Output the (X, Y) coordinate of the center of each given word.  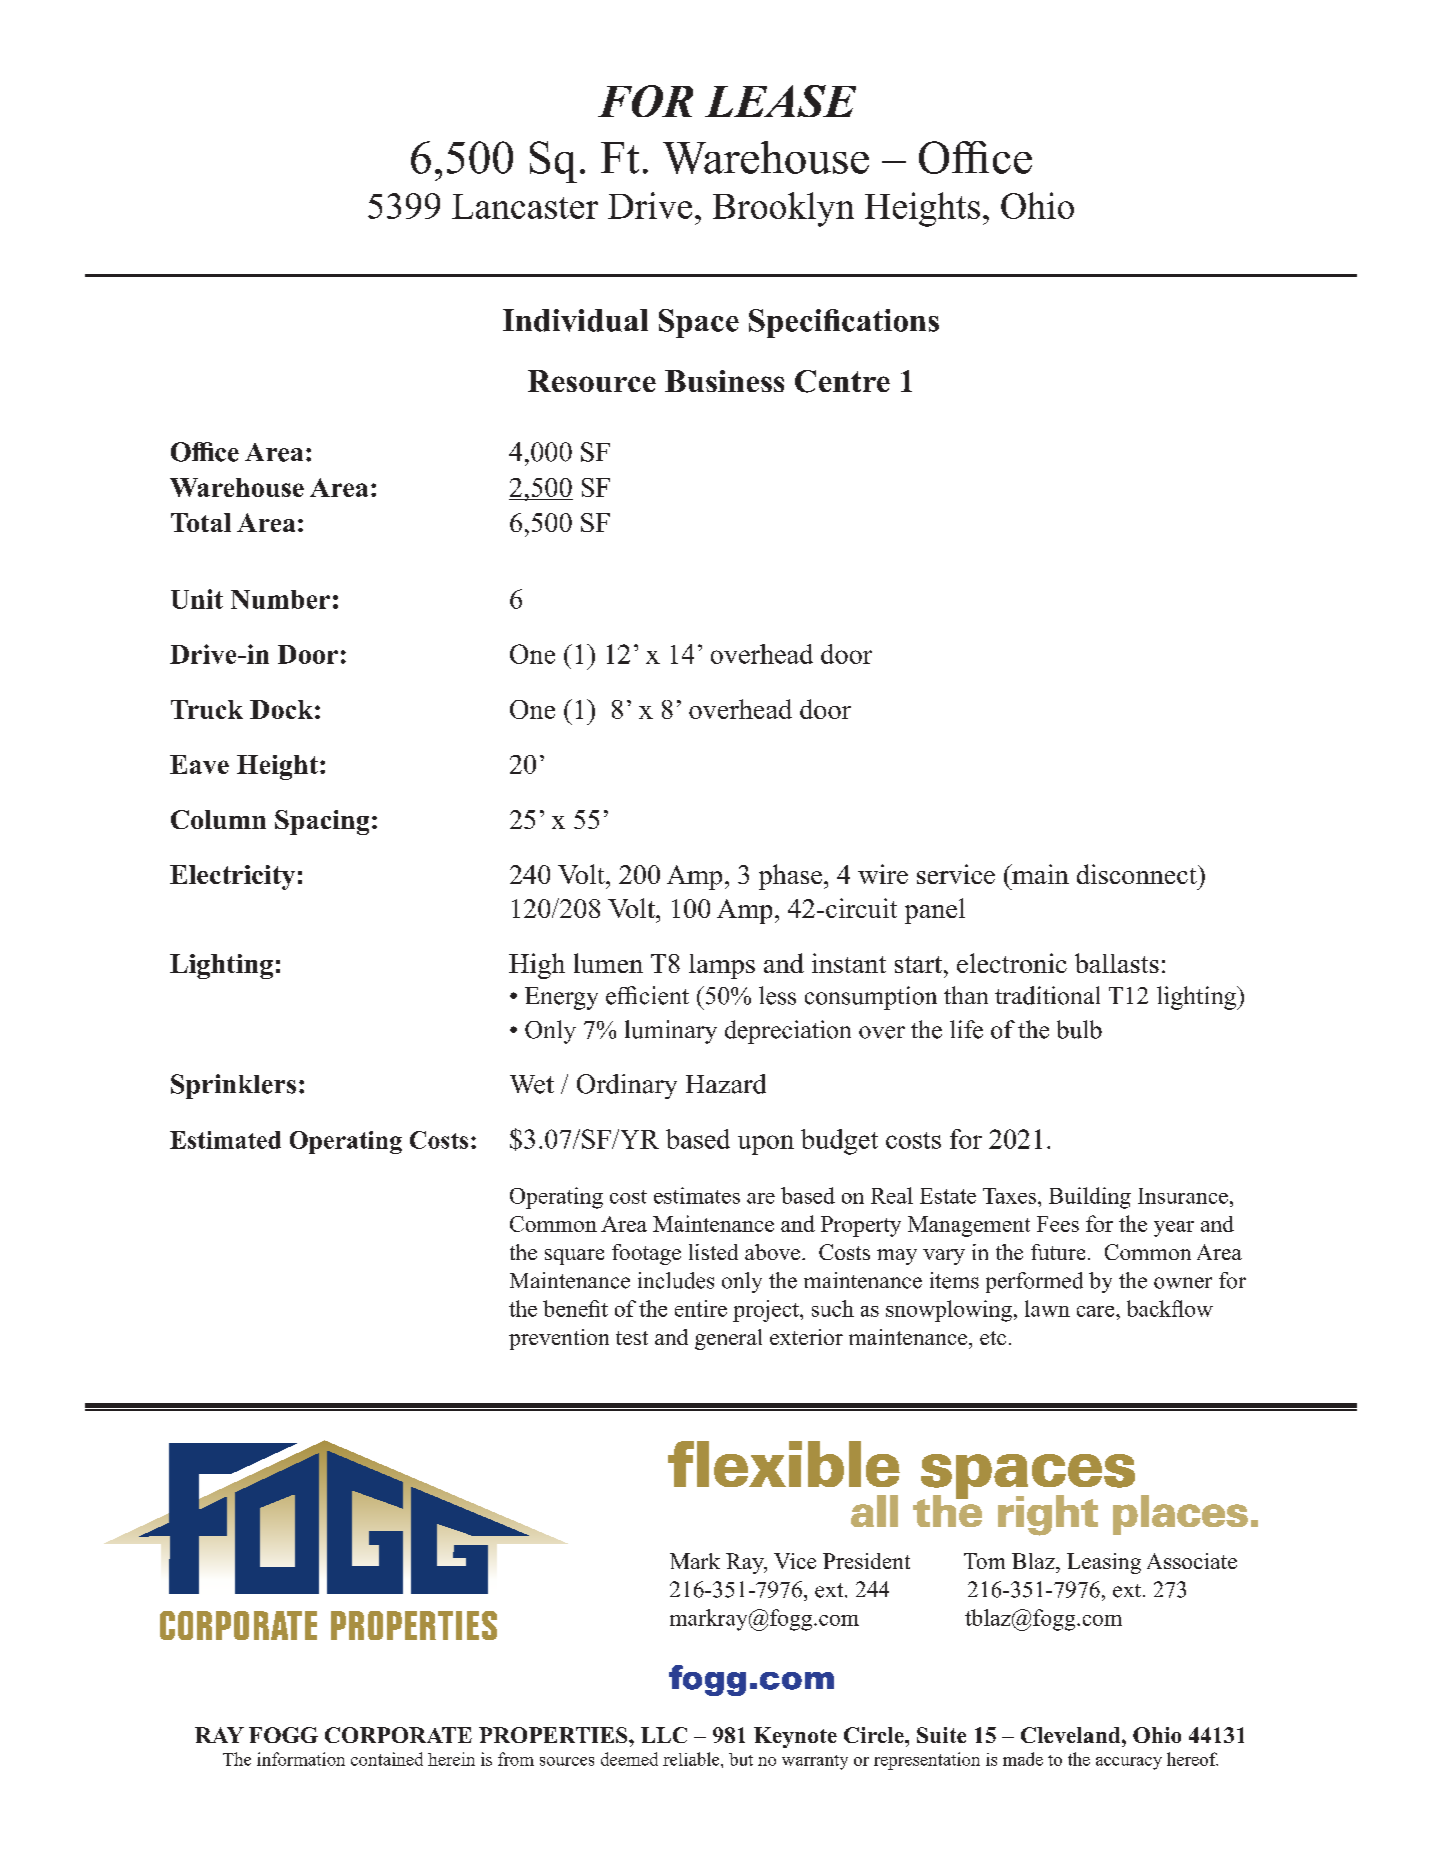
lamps (722, 966)
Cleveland (1072, 1735)
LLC (664, 1735)
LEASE (780, 101)
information (301, 1759)
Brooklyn (783, 209)
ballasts (1117, 963)
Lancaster (525, 206)
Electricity (232, 877)
